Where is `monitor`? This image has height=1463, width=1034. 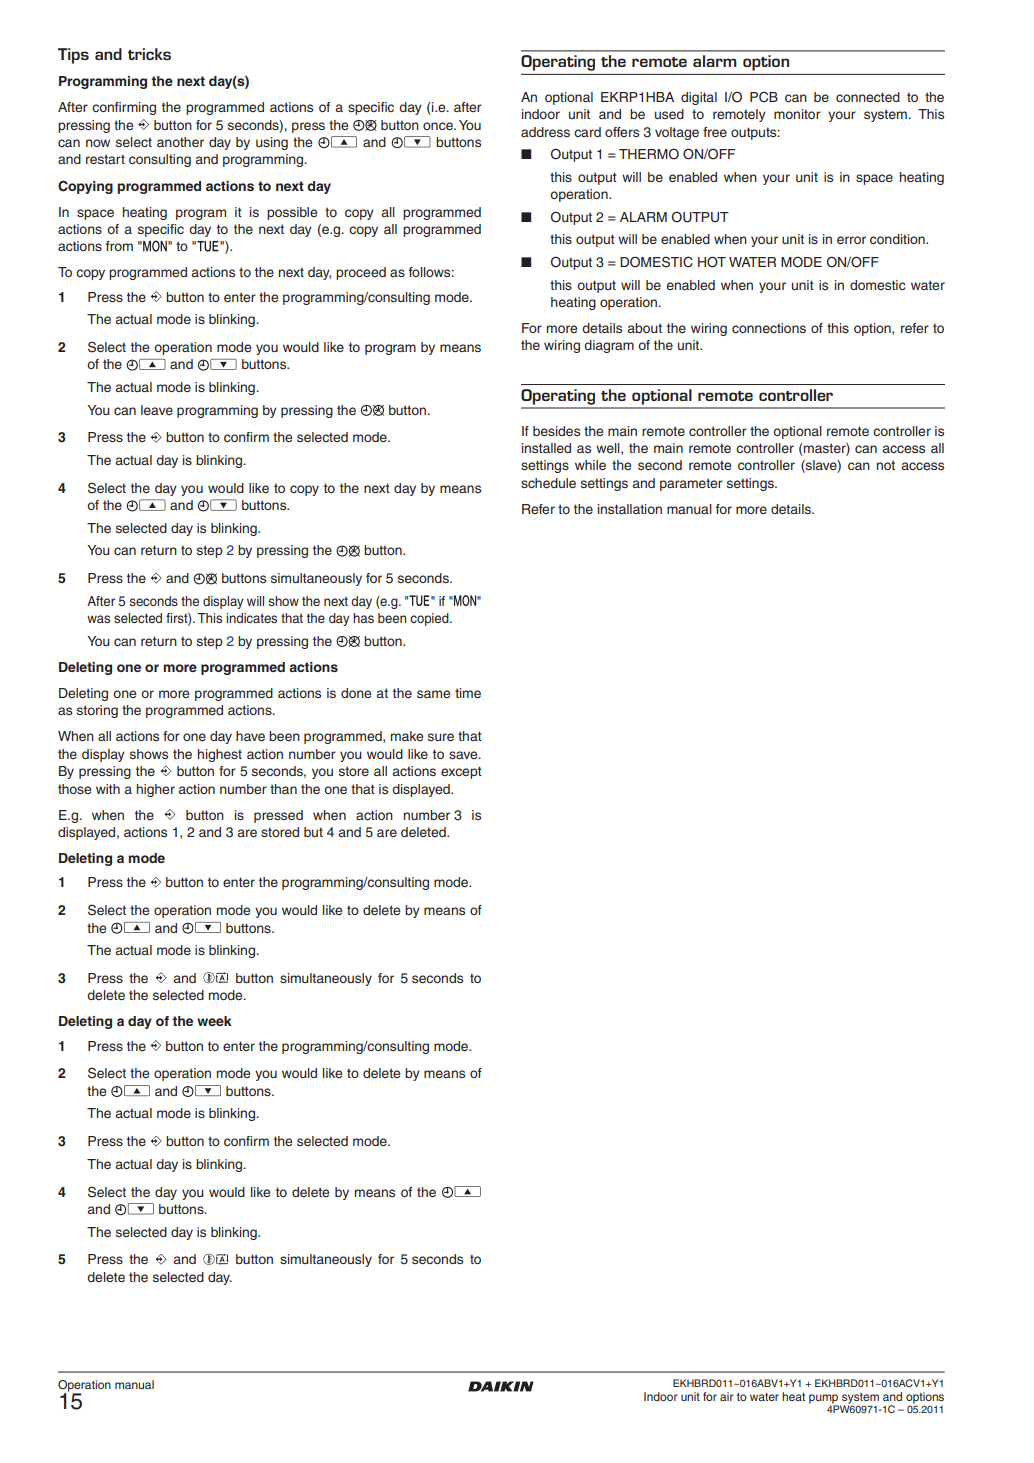
monitor is located at coordinates (797, 114).
